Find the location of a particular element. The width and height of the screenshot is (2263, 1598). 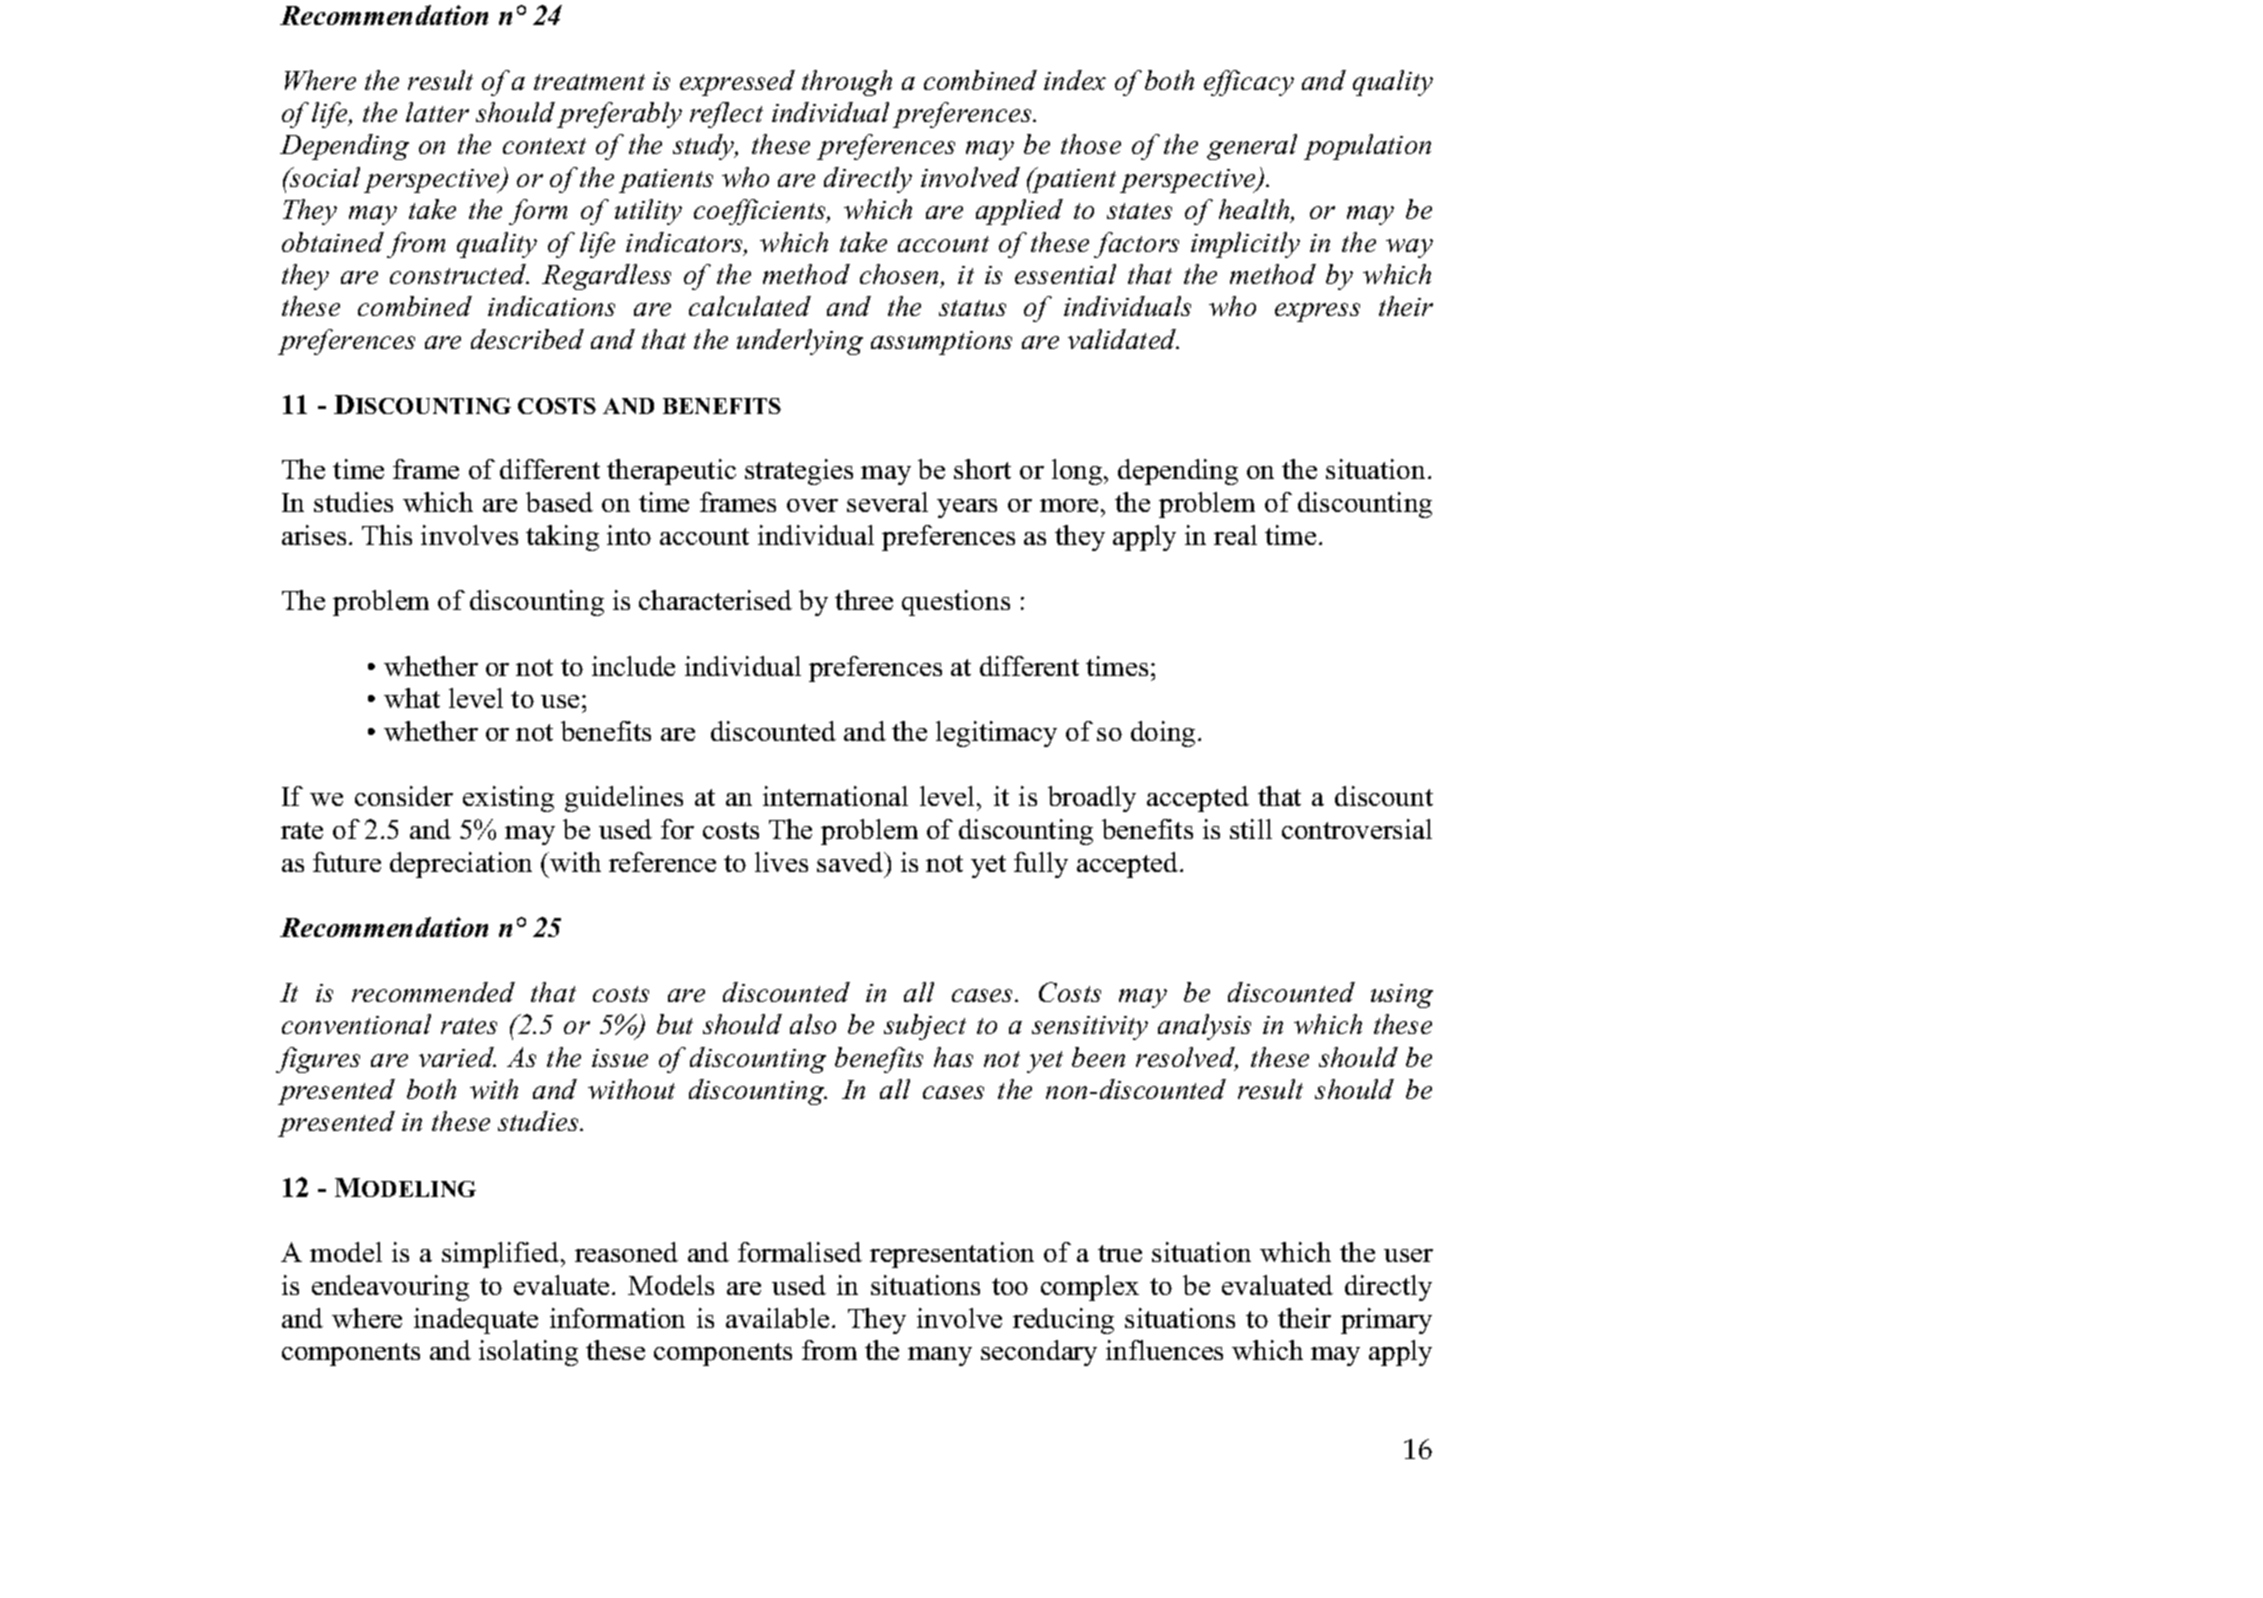

available is located at coordinates (777, 1318).
